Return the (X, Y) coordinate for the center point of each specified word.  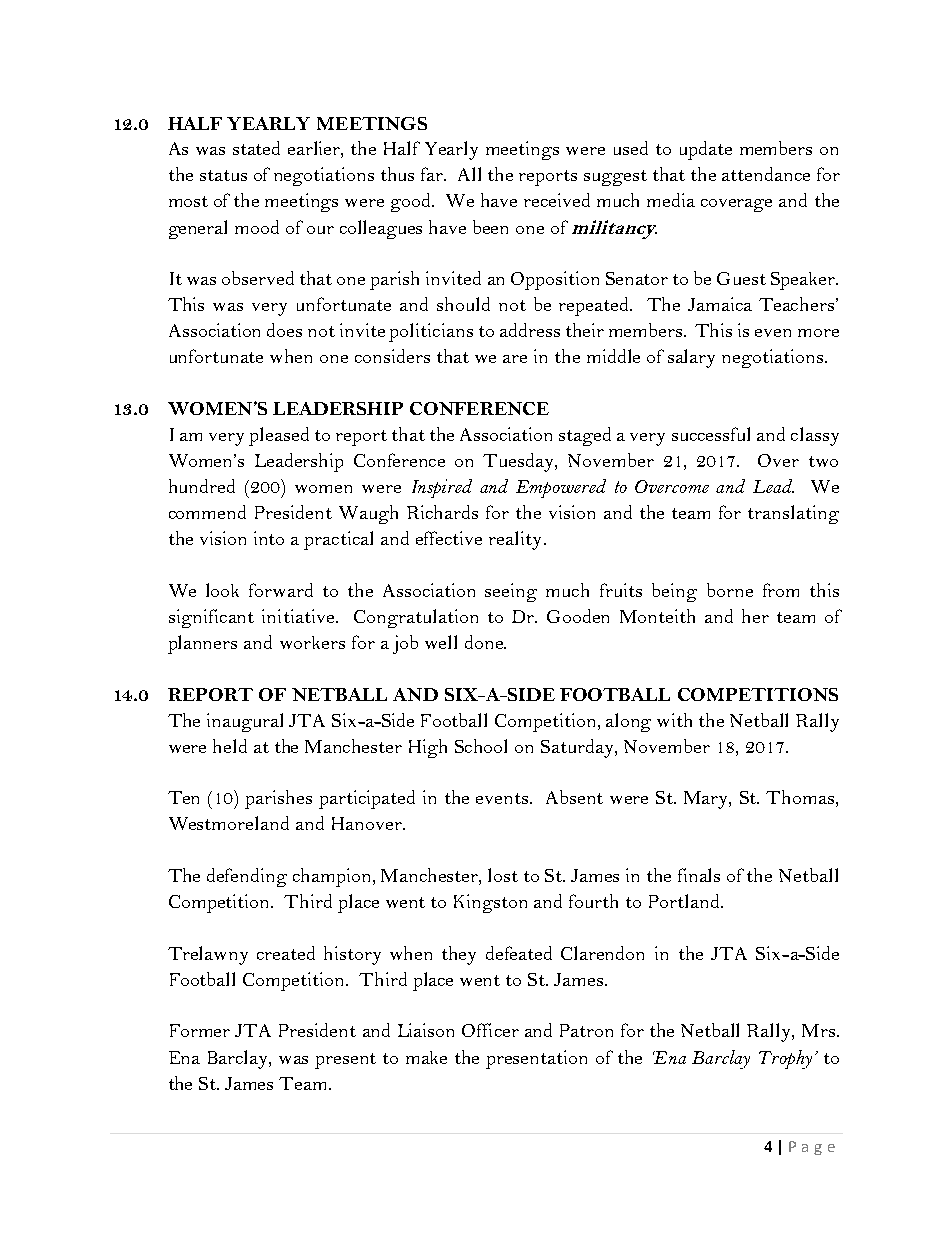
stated (256, 148)
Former (200, 1030)
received (557, 200)
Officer (490, 1030)
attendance (766, 174)
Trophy (787, 1059)
